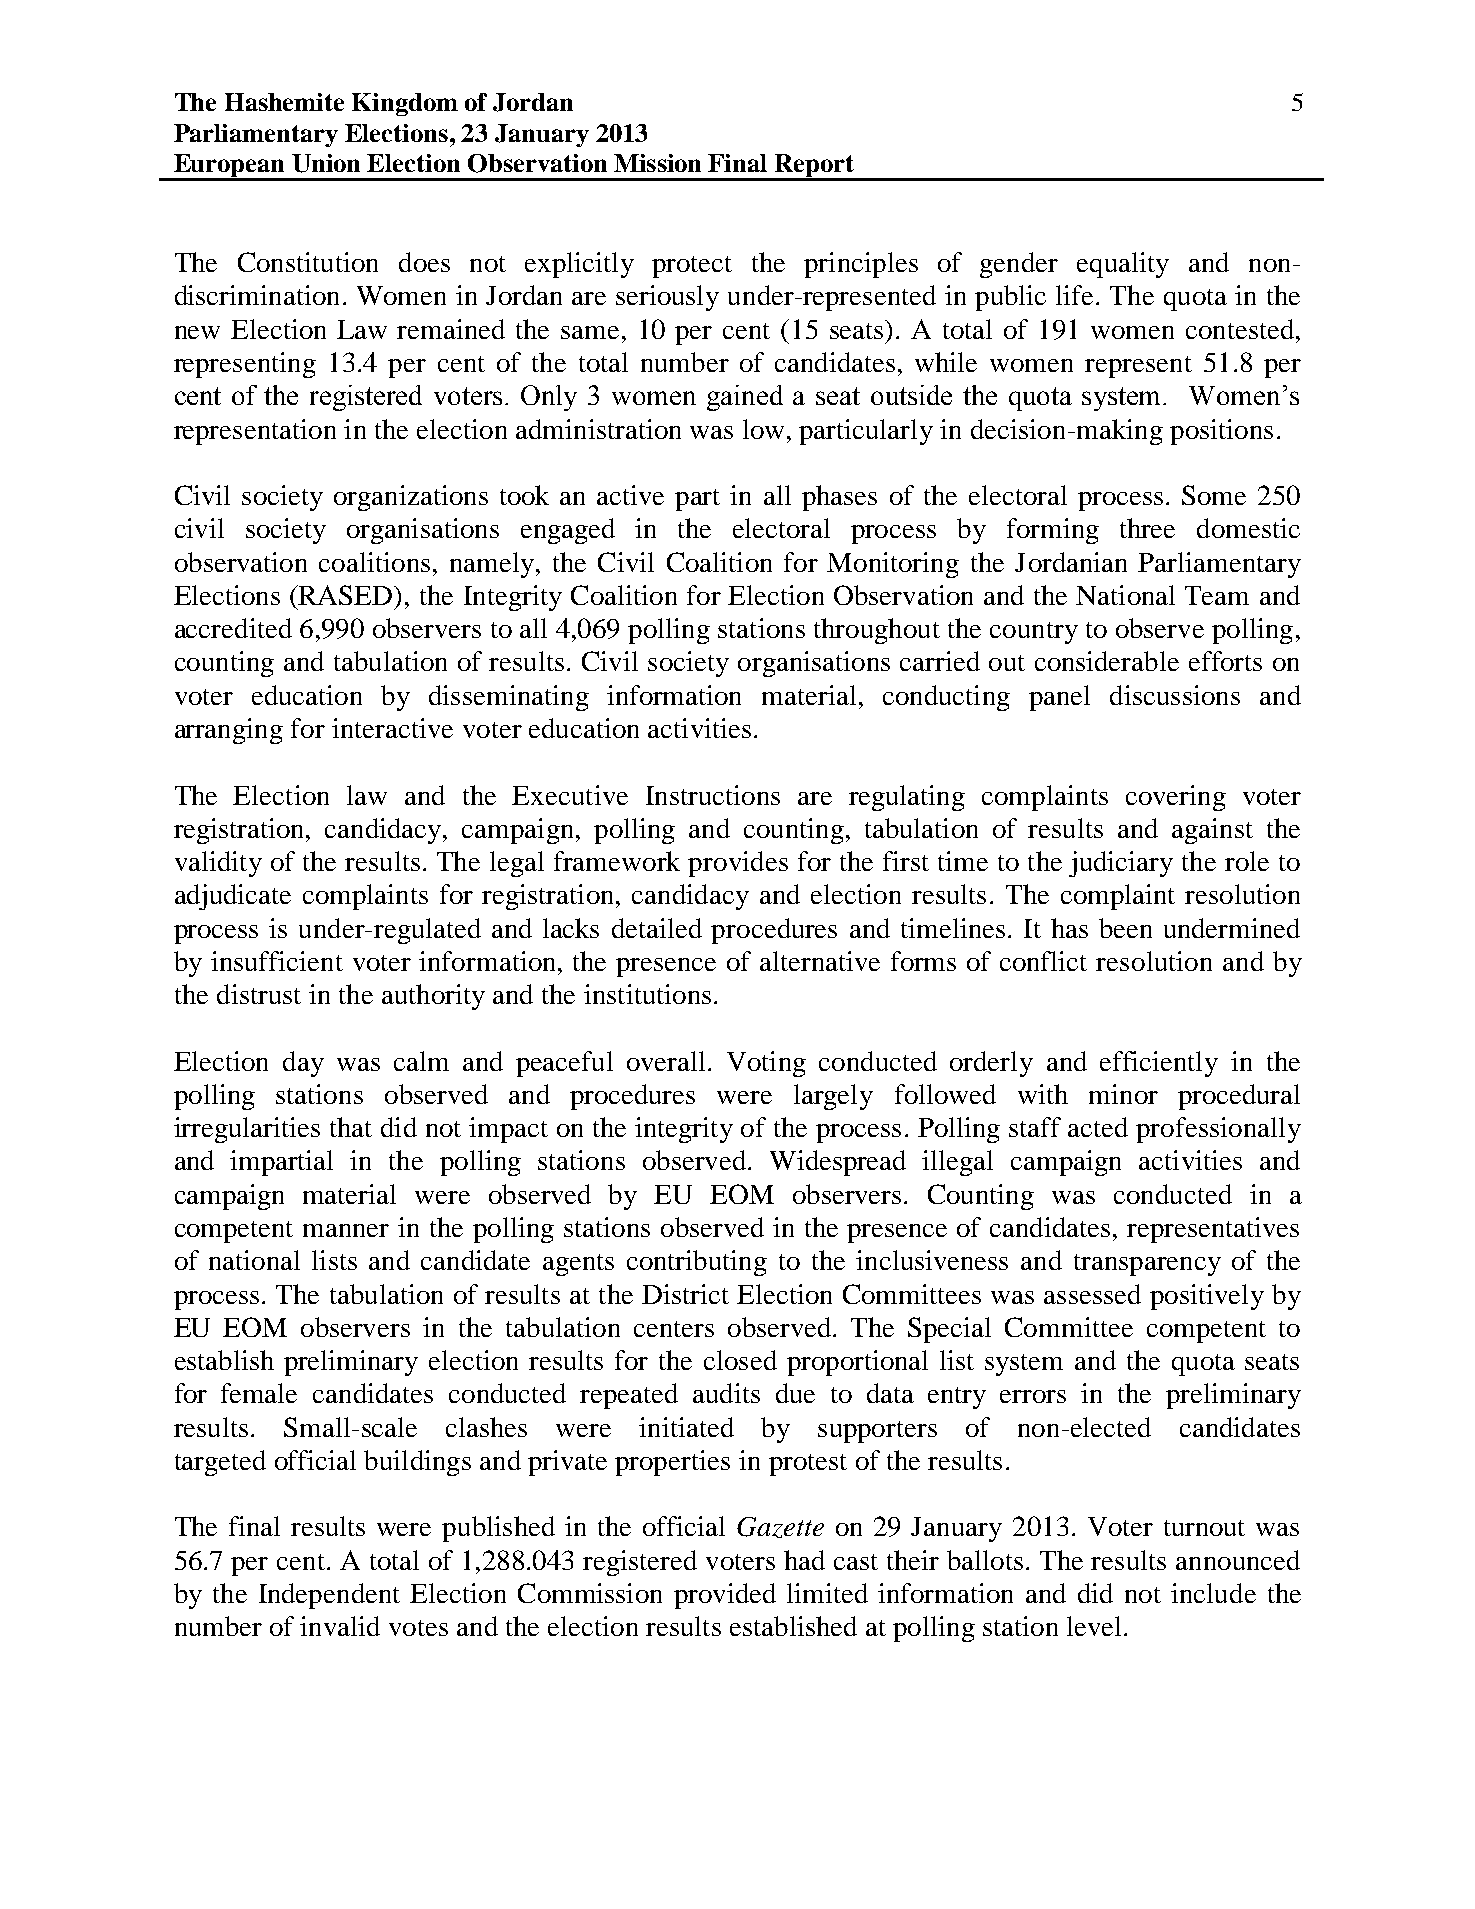 This image has height=1909, width=1475. What do you see at coordinates (1094, 1626) in the image?
I see `level` at bounding box center [1094, 1626].
